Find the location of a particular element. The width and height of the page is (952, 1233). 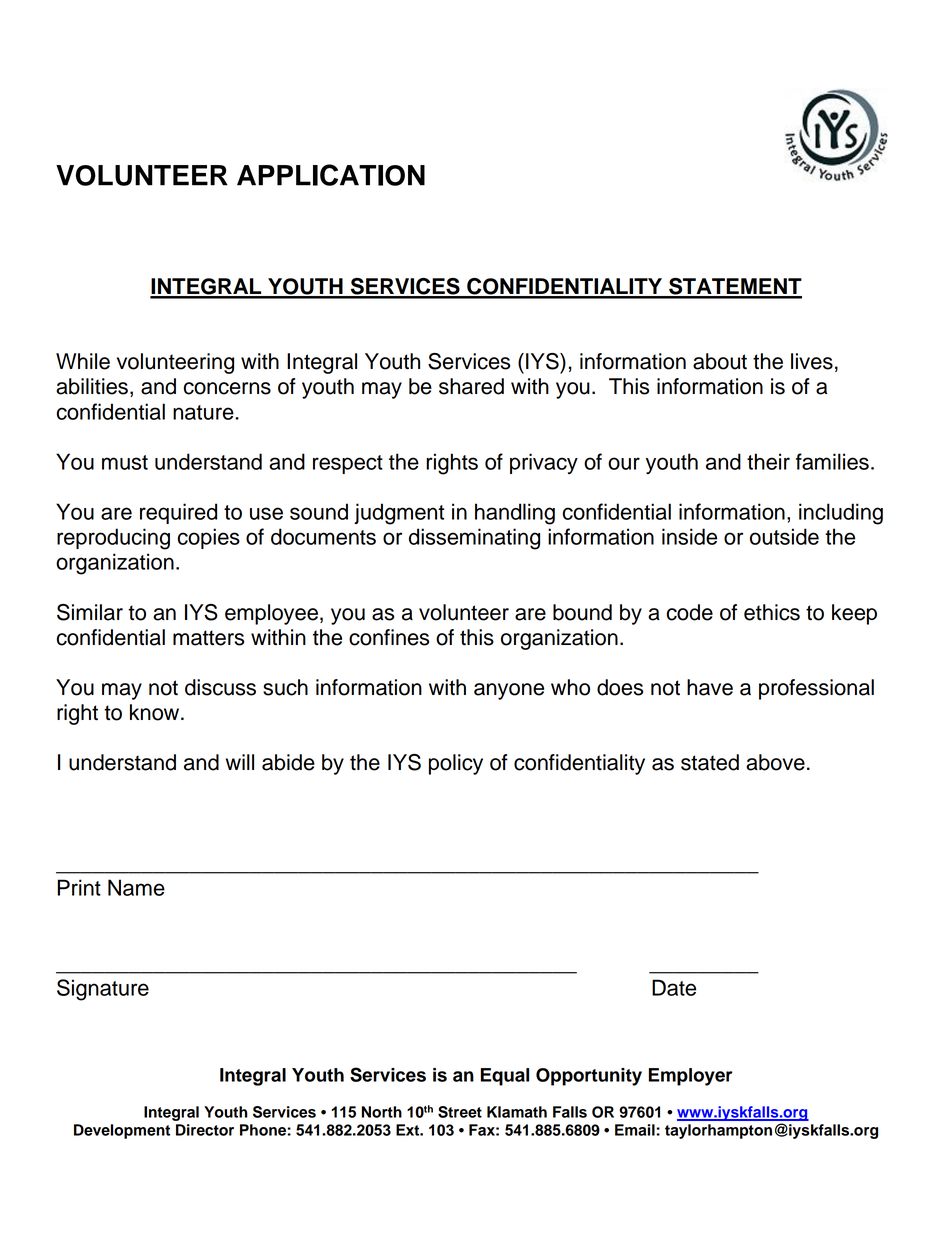

Director is located at coordinates (205, 1130).
